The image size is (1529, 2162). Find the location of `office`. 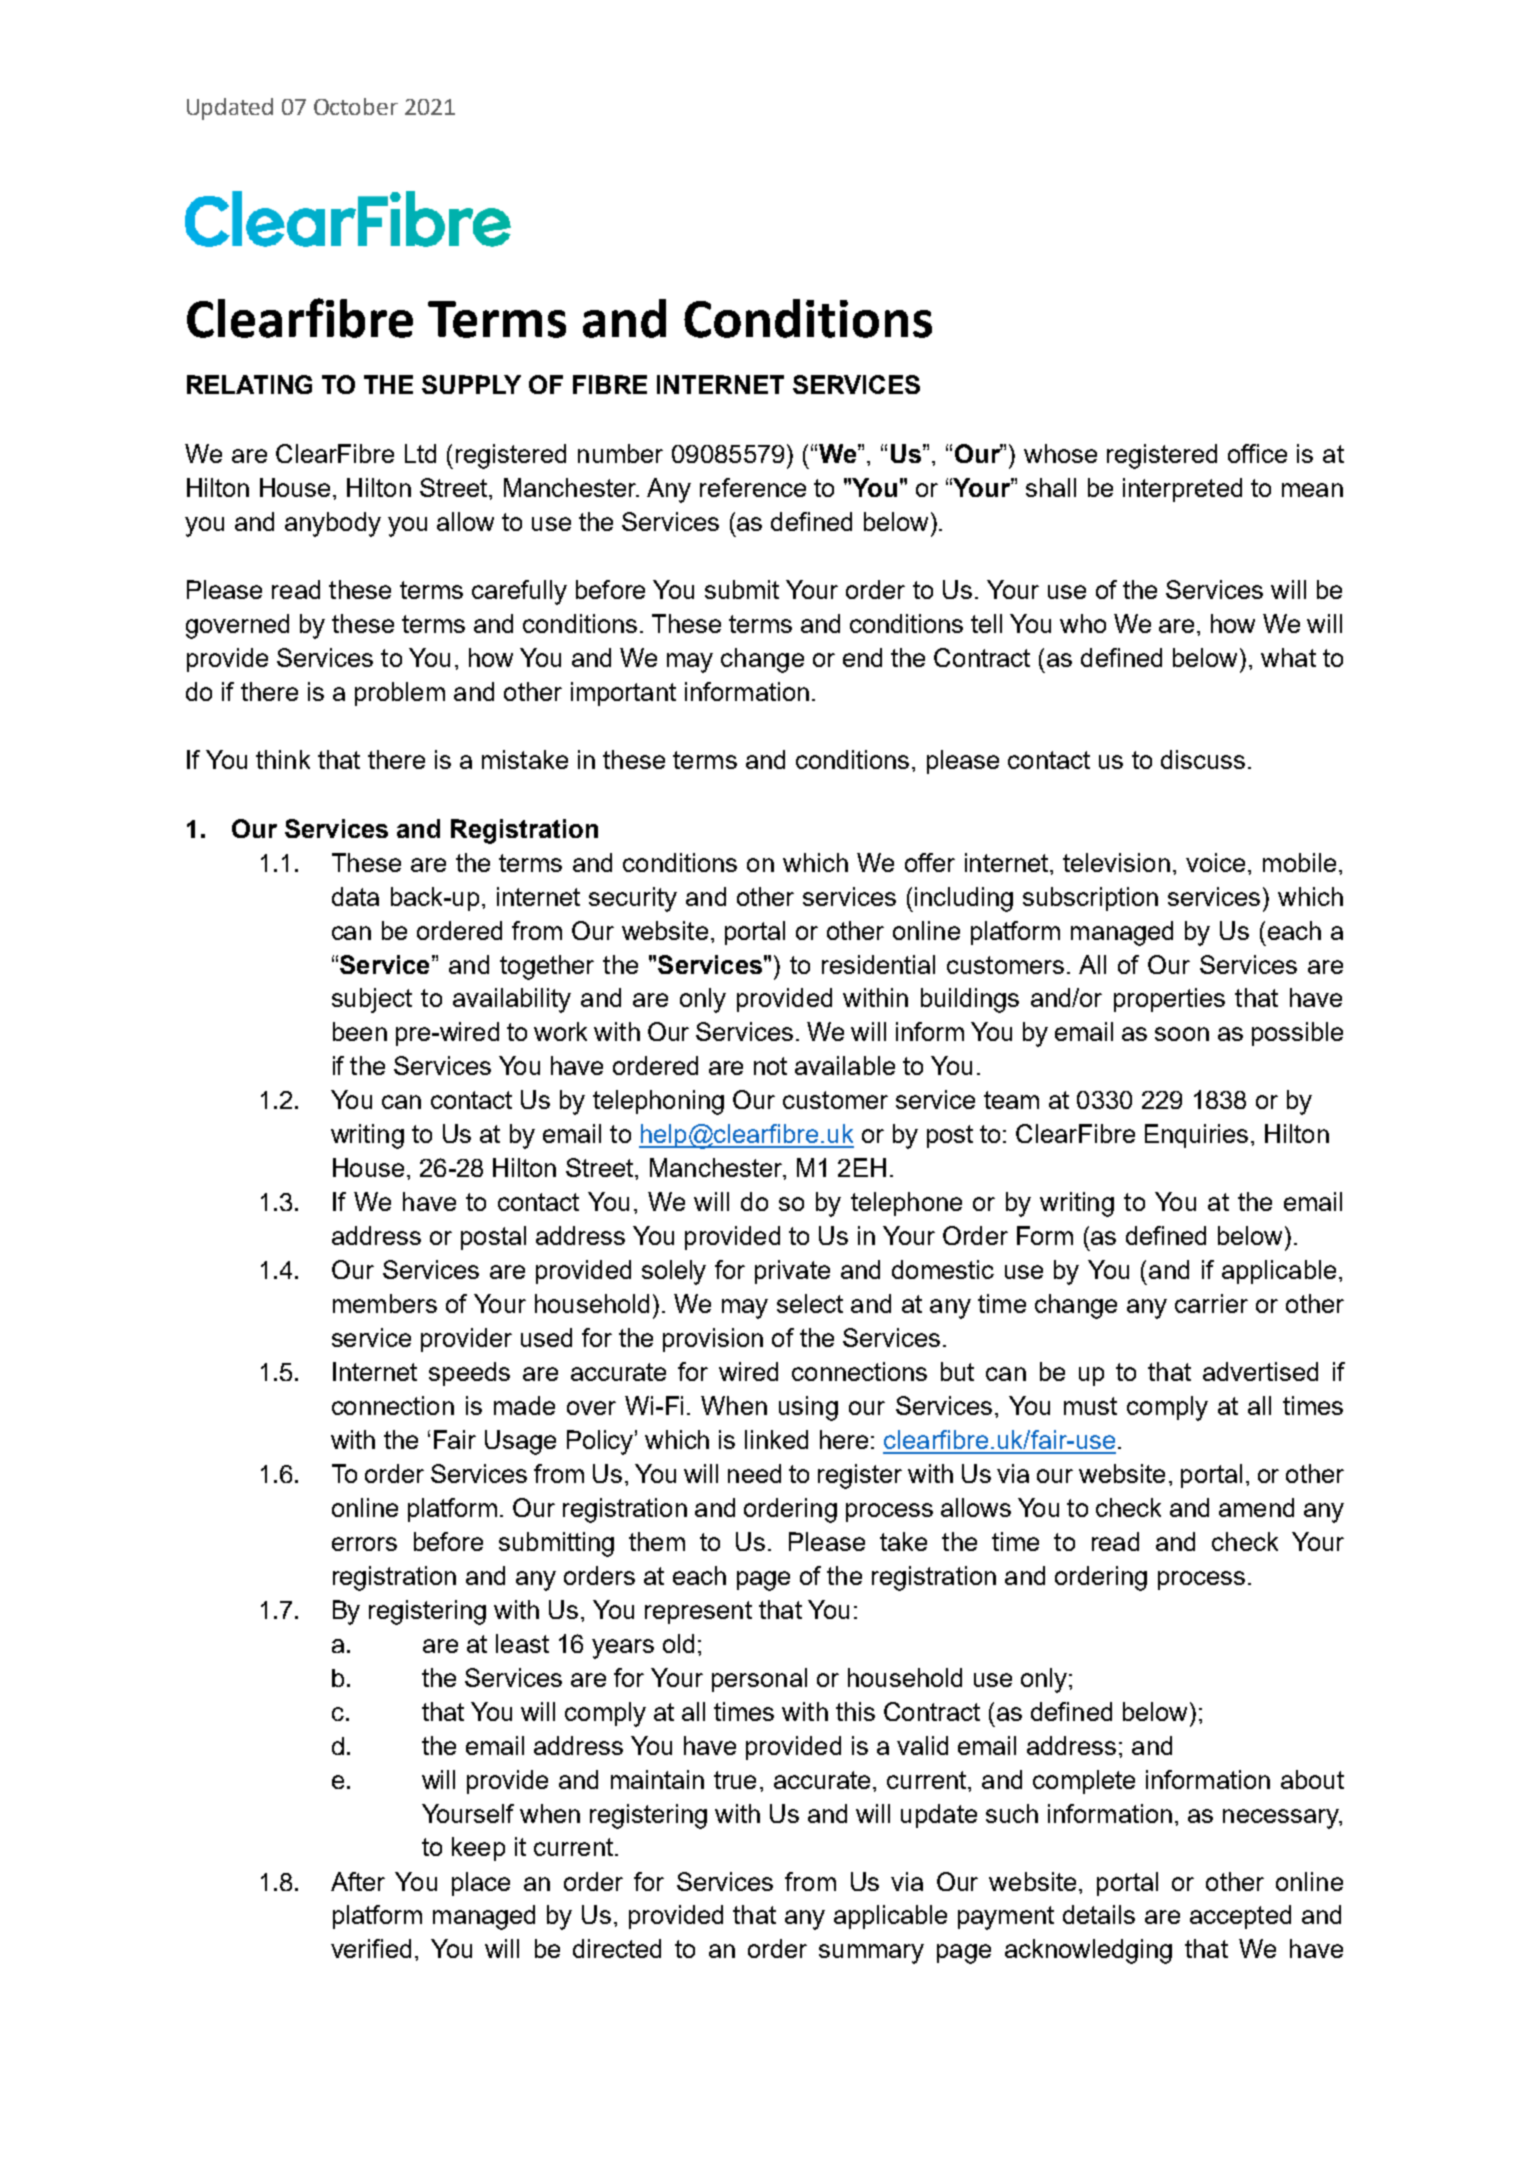

office is located at coordinates (1257, 453).
